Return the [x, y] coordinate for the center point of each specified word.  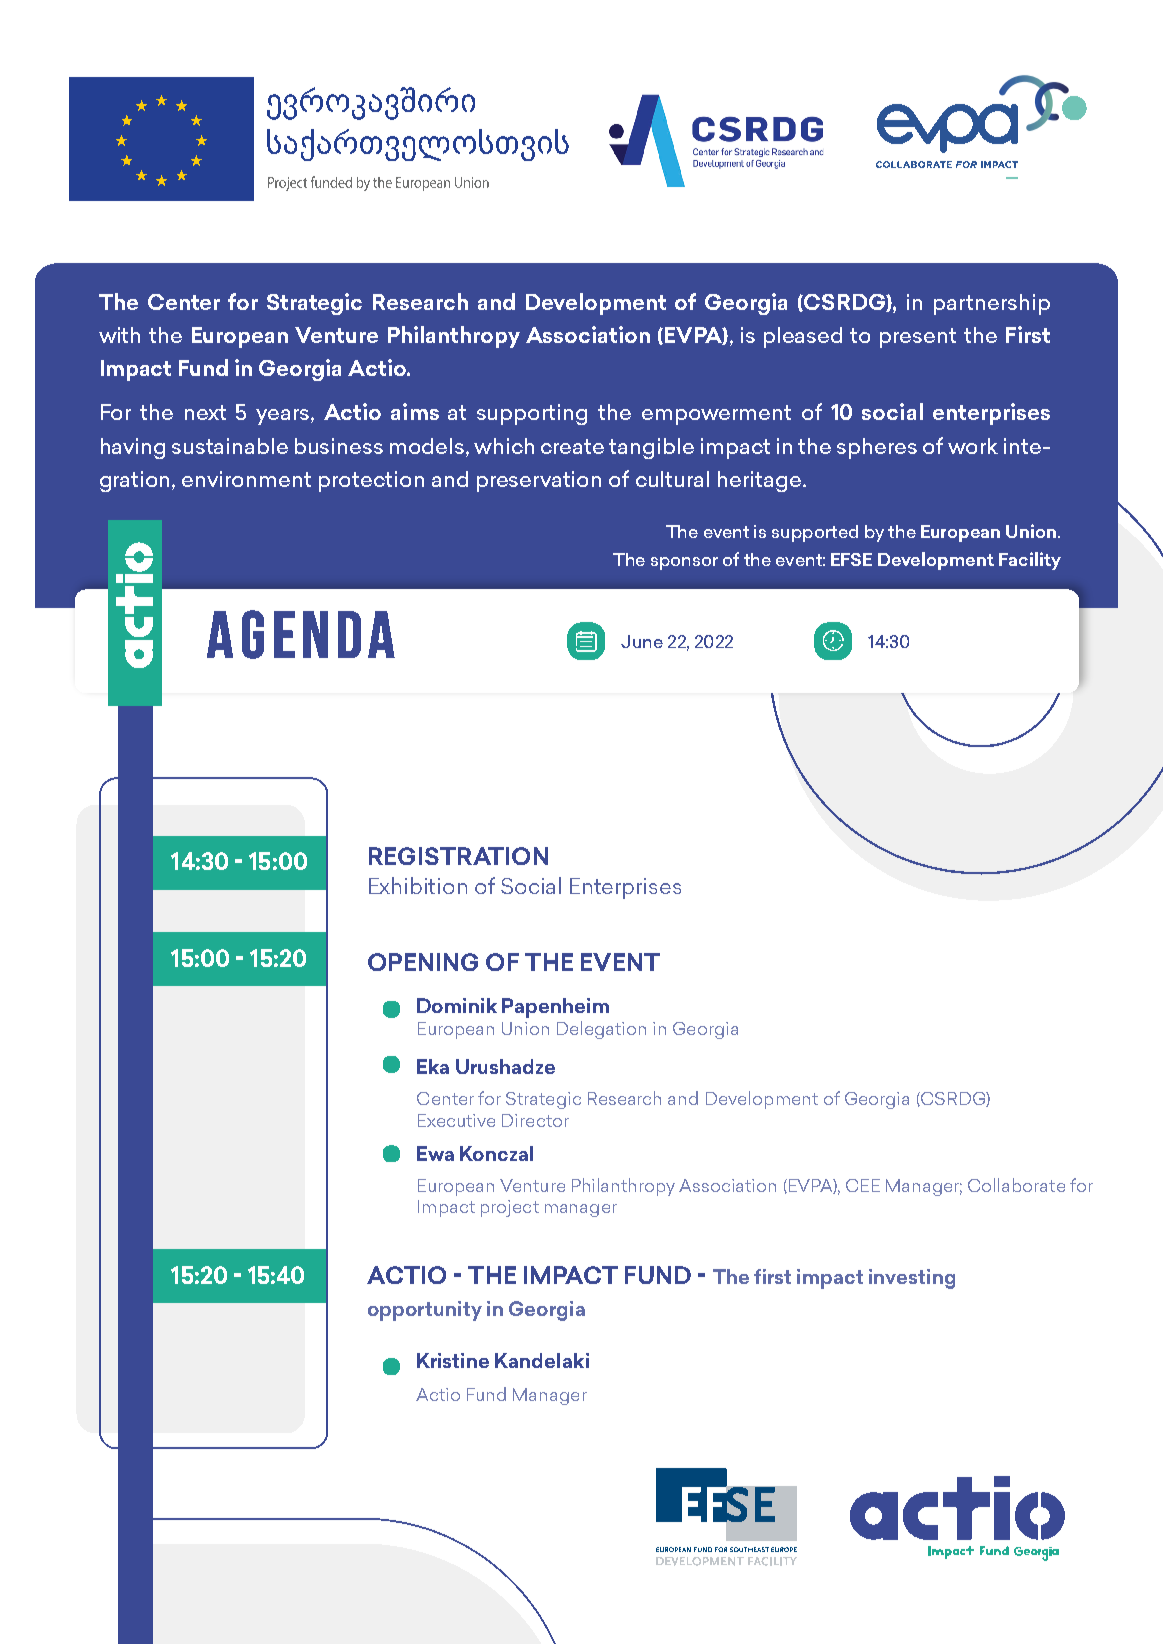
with [119, 335]
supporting [532, 414]
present [918, 338]
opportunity [425, 1311]
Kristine [453, 1360]
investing [912, 1279]
